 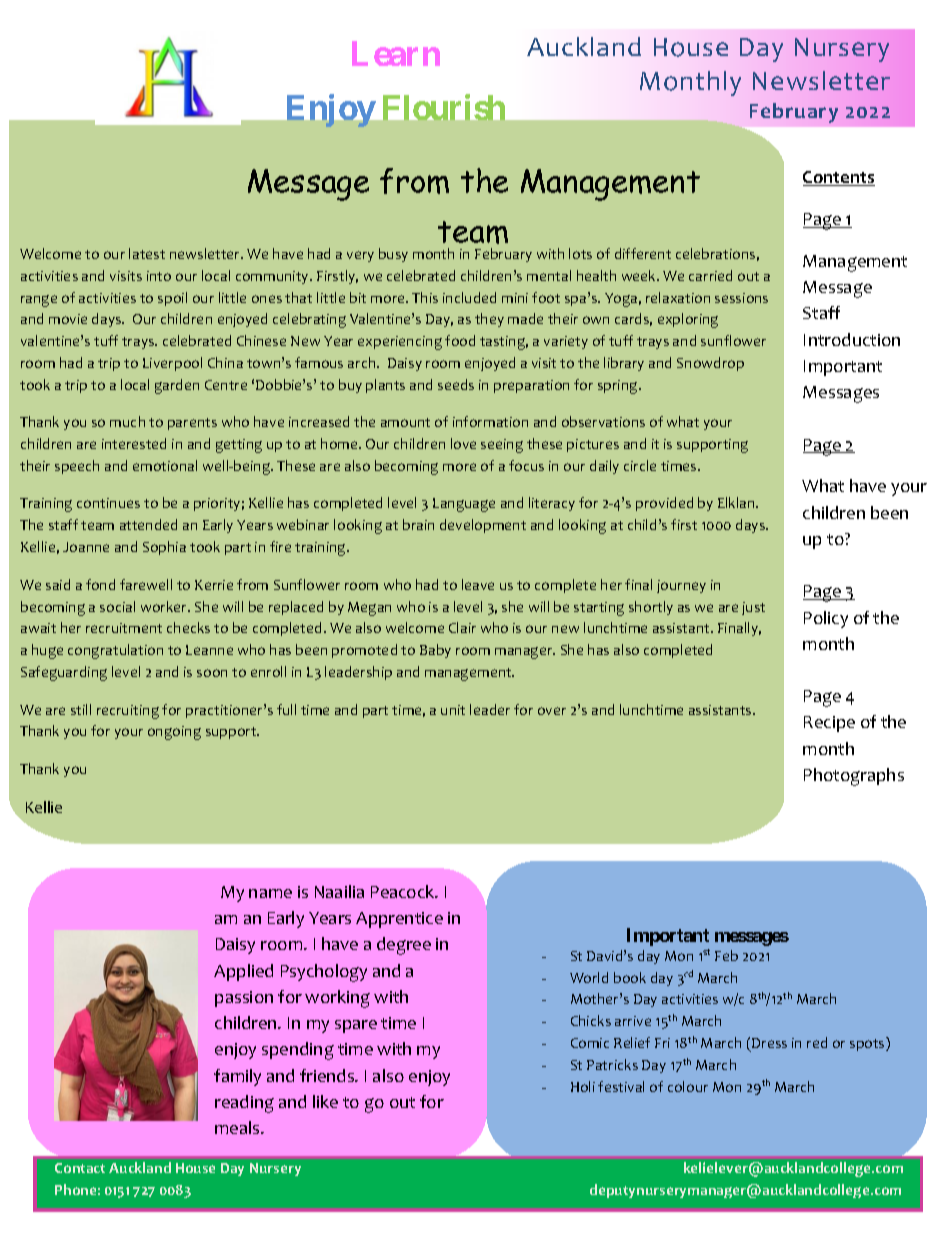 What do you see at coordinates (753, 608) in the document?
I see `just` at bounding box center [753, 608].
